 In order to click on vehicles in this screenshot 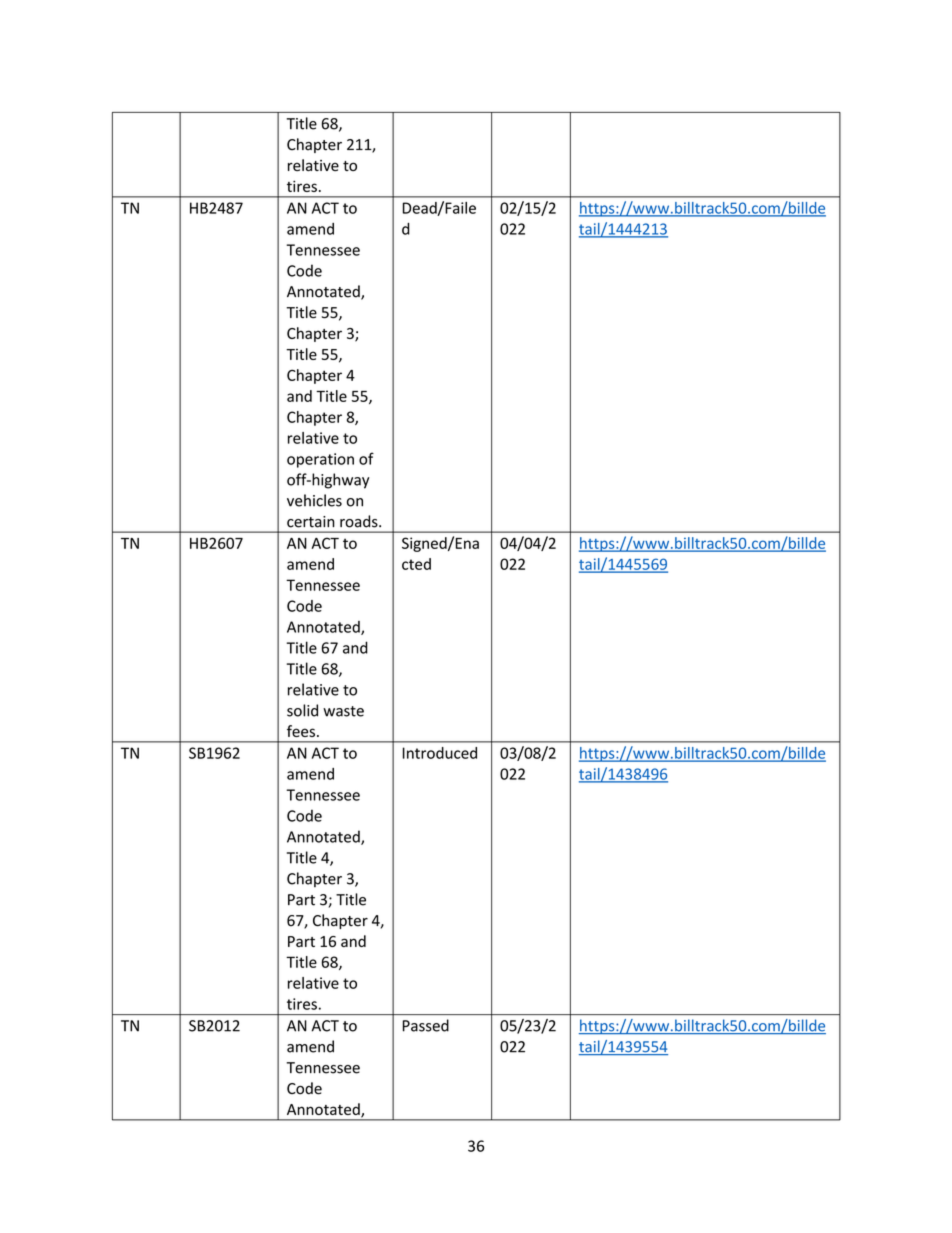, I will do `click(314, 500)`.
